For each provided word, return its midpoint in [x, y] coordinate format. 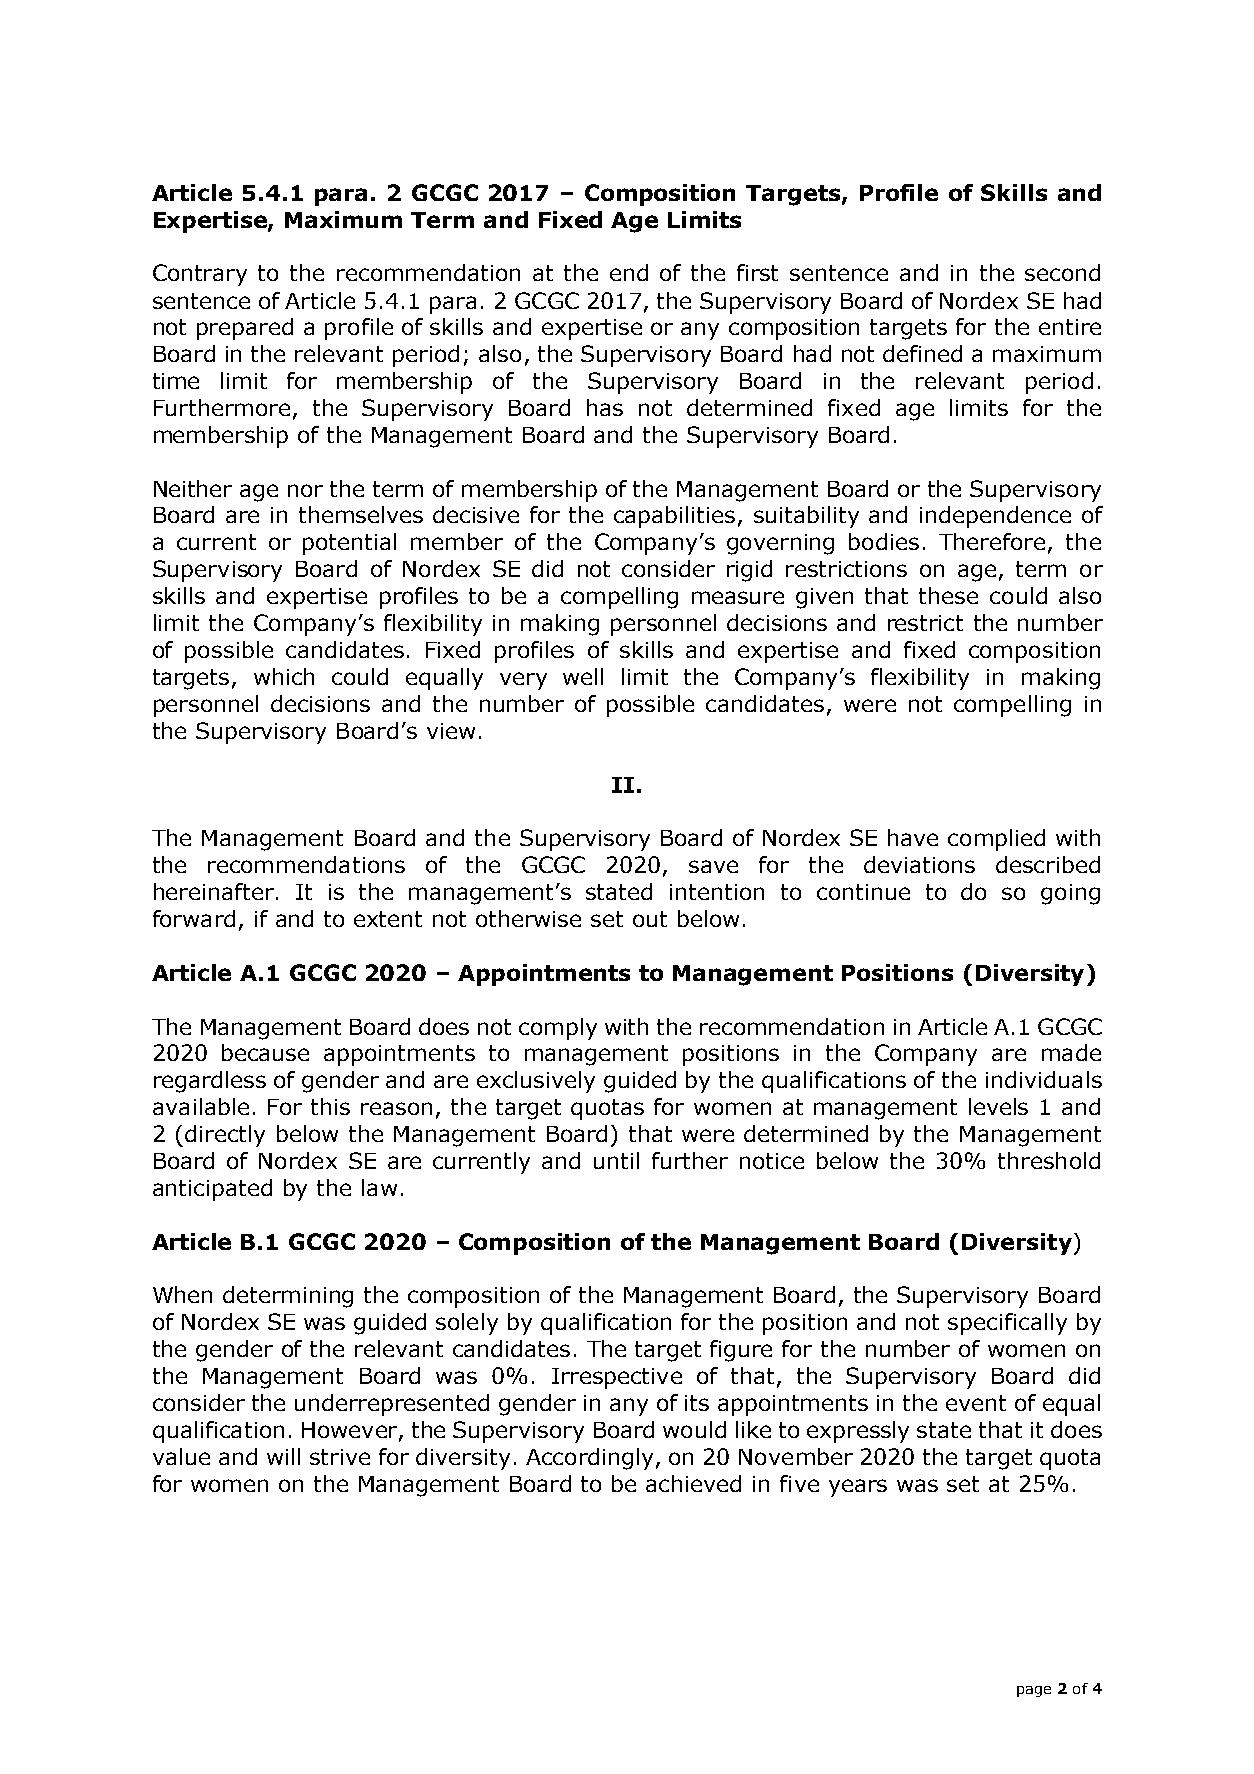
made [1071, 1052]
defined [922, 353]
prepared [245, 329]
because [265, 1052]
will [283, 1456]
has [605, 407]
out [650, 919]
